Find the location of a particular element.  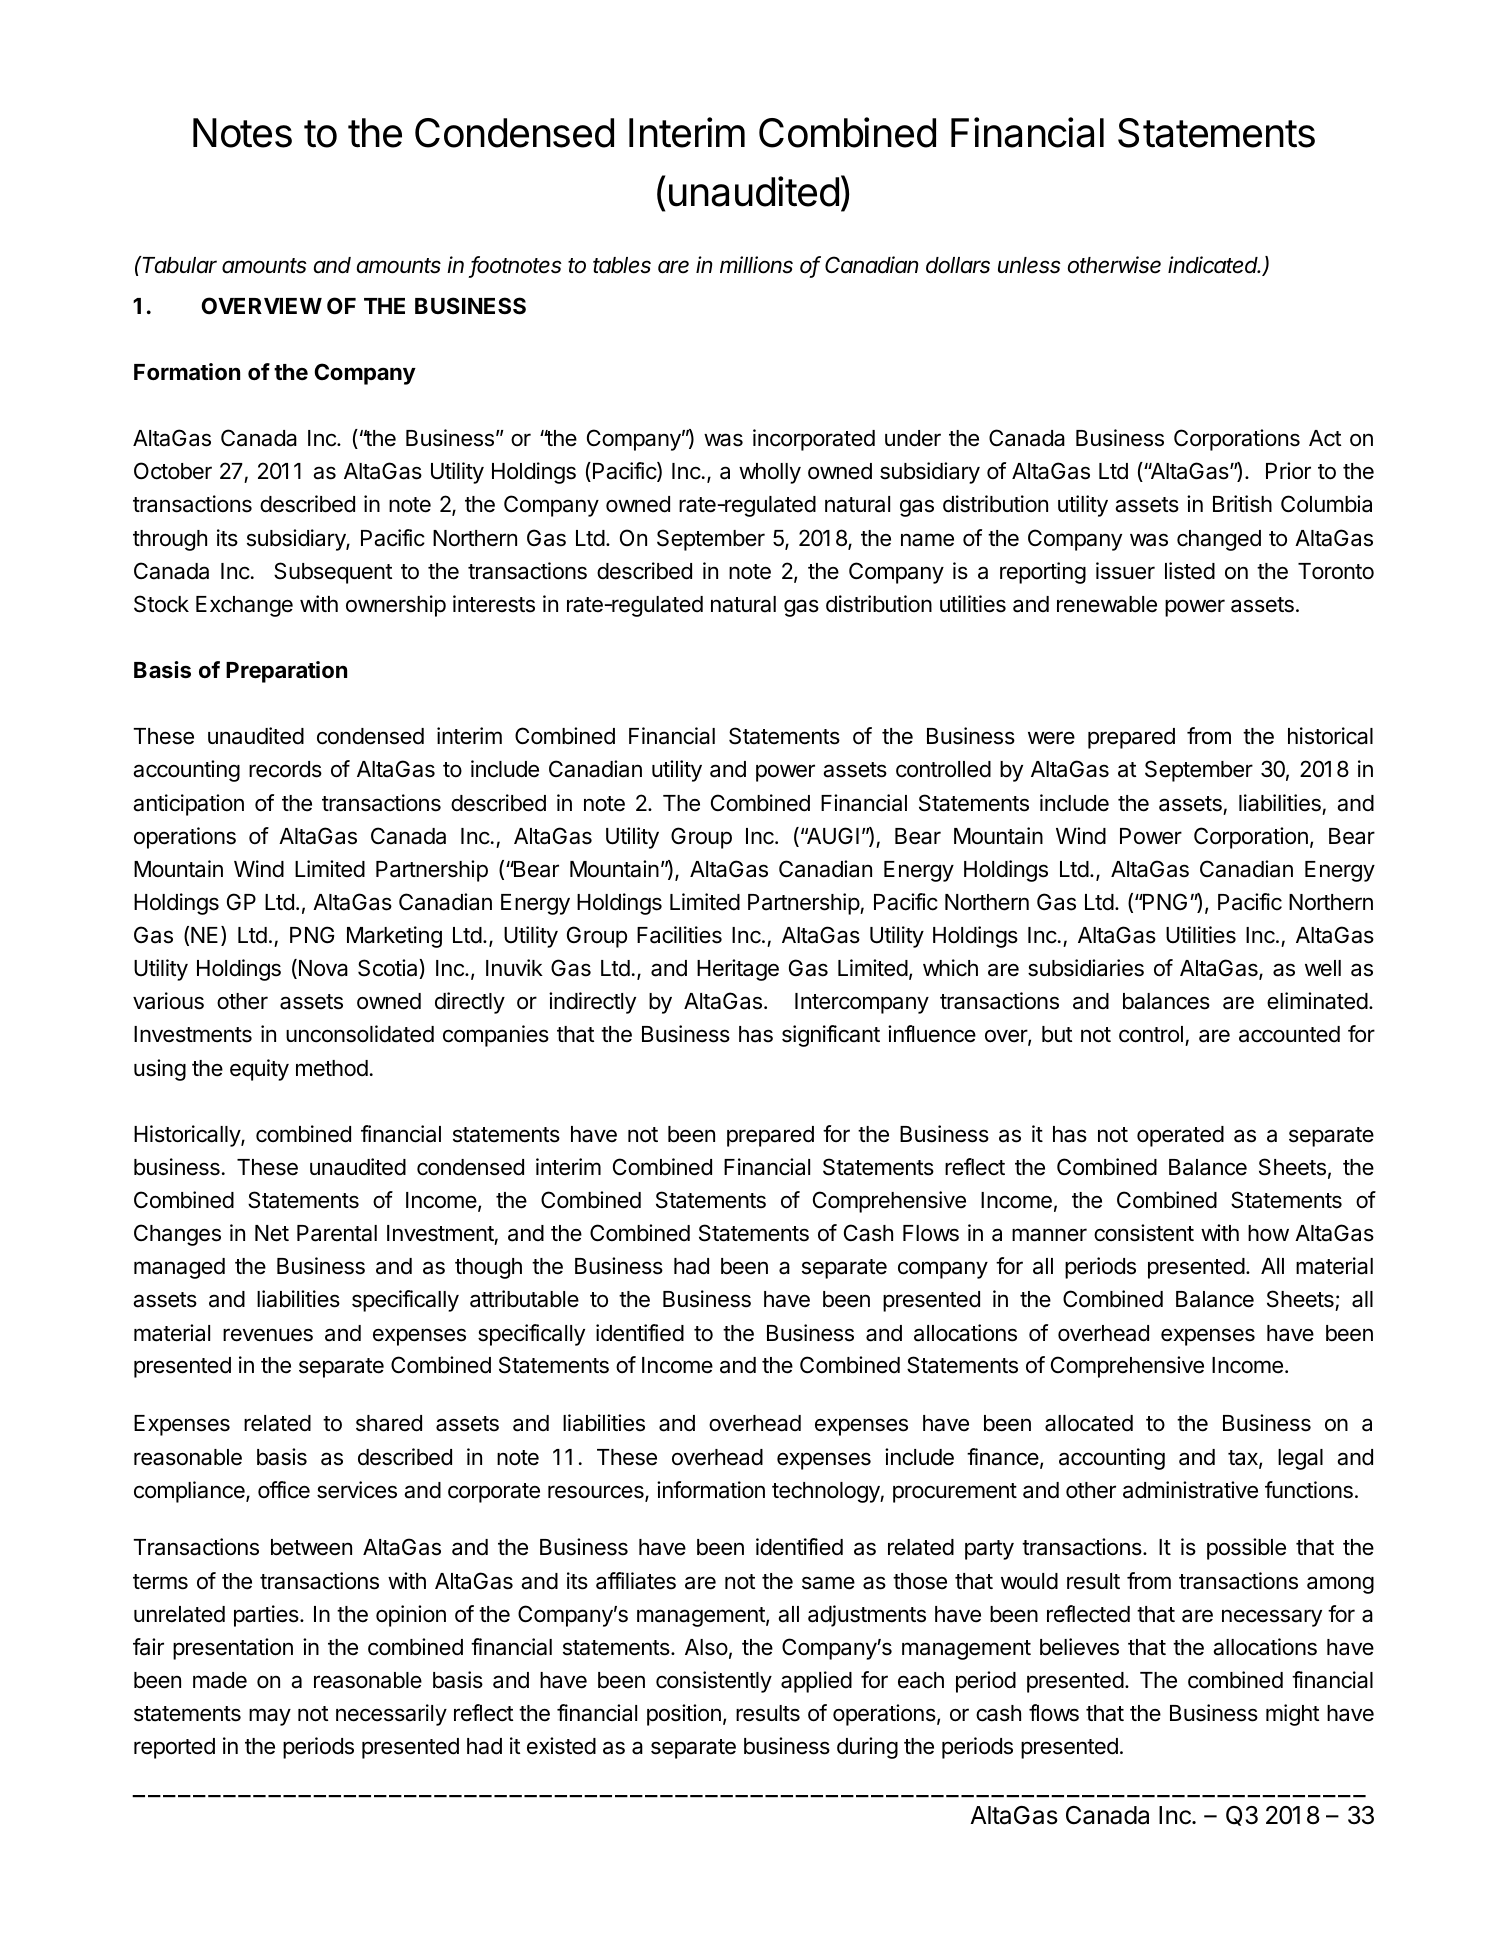

position is located at coordinates (684, 1715).
